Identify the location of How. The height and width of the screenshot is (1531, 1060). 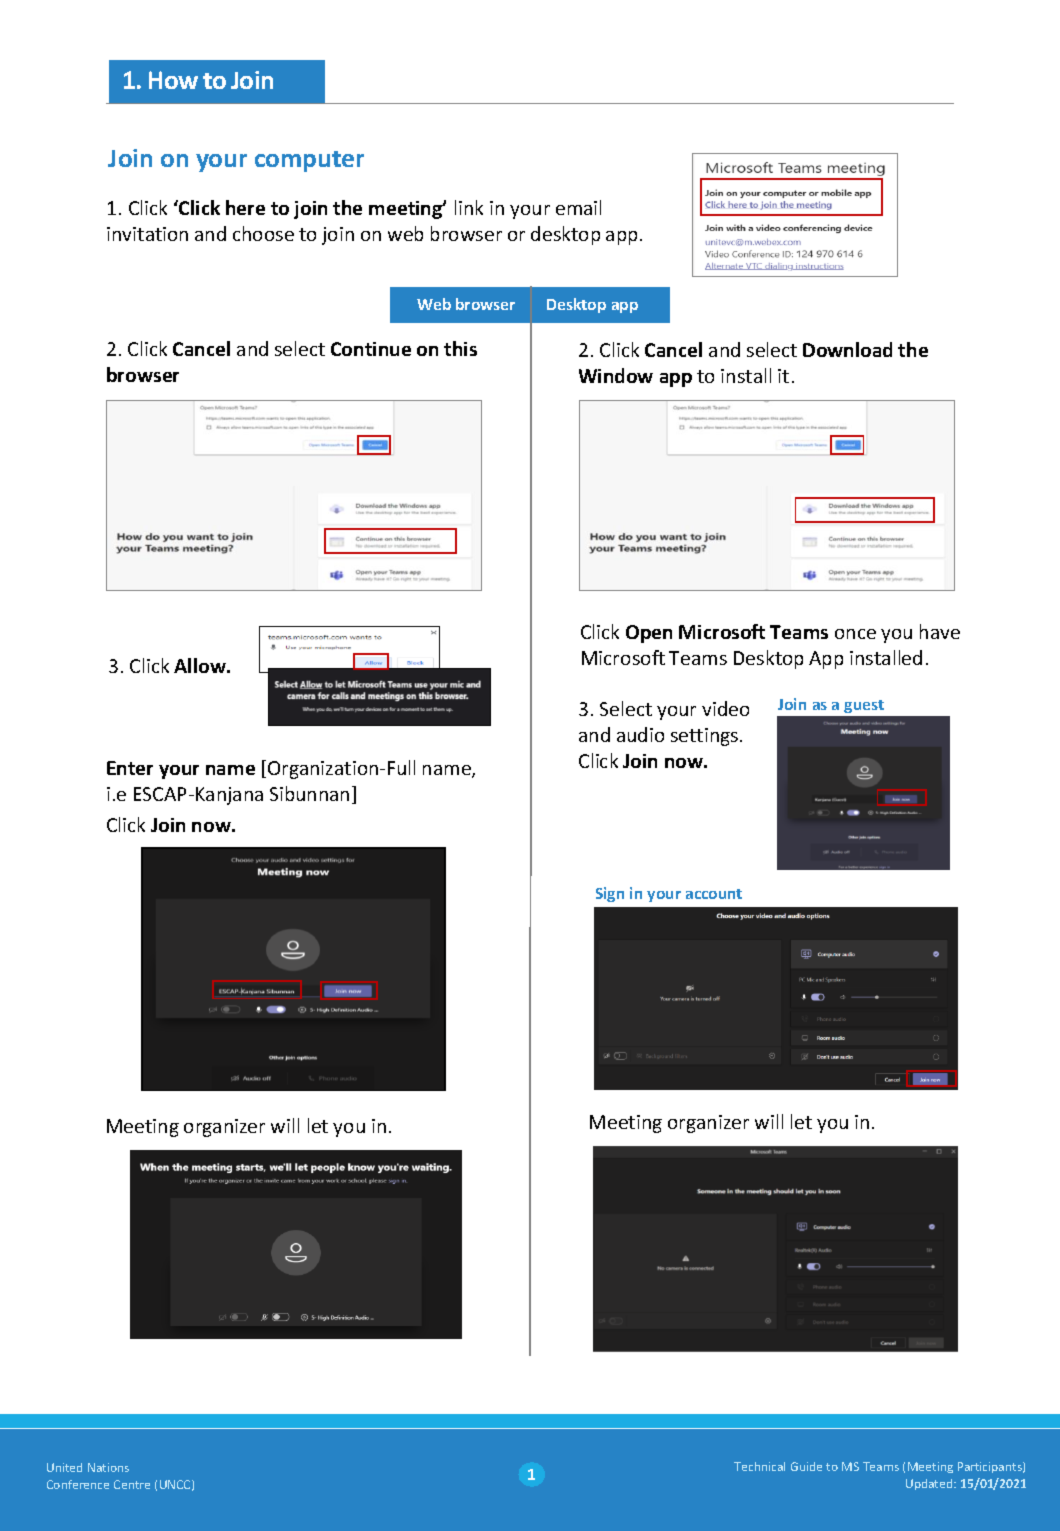
(173, 80).
